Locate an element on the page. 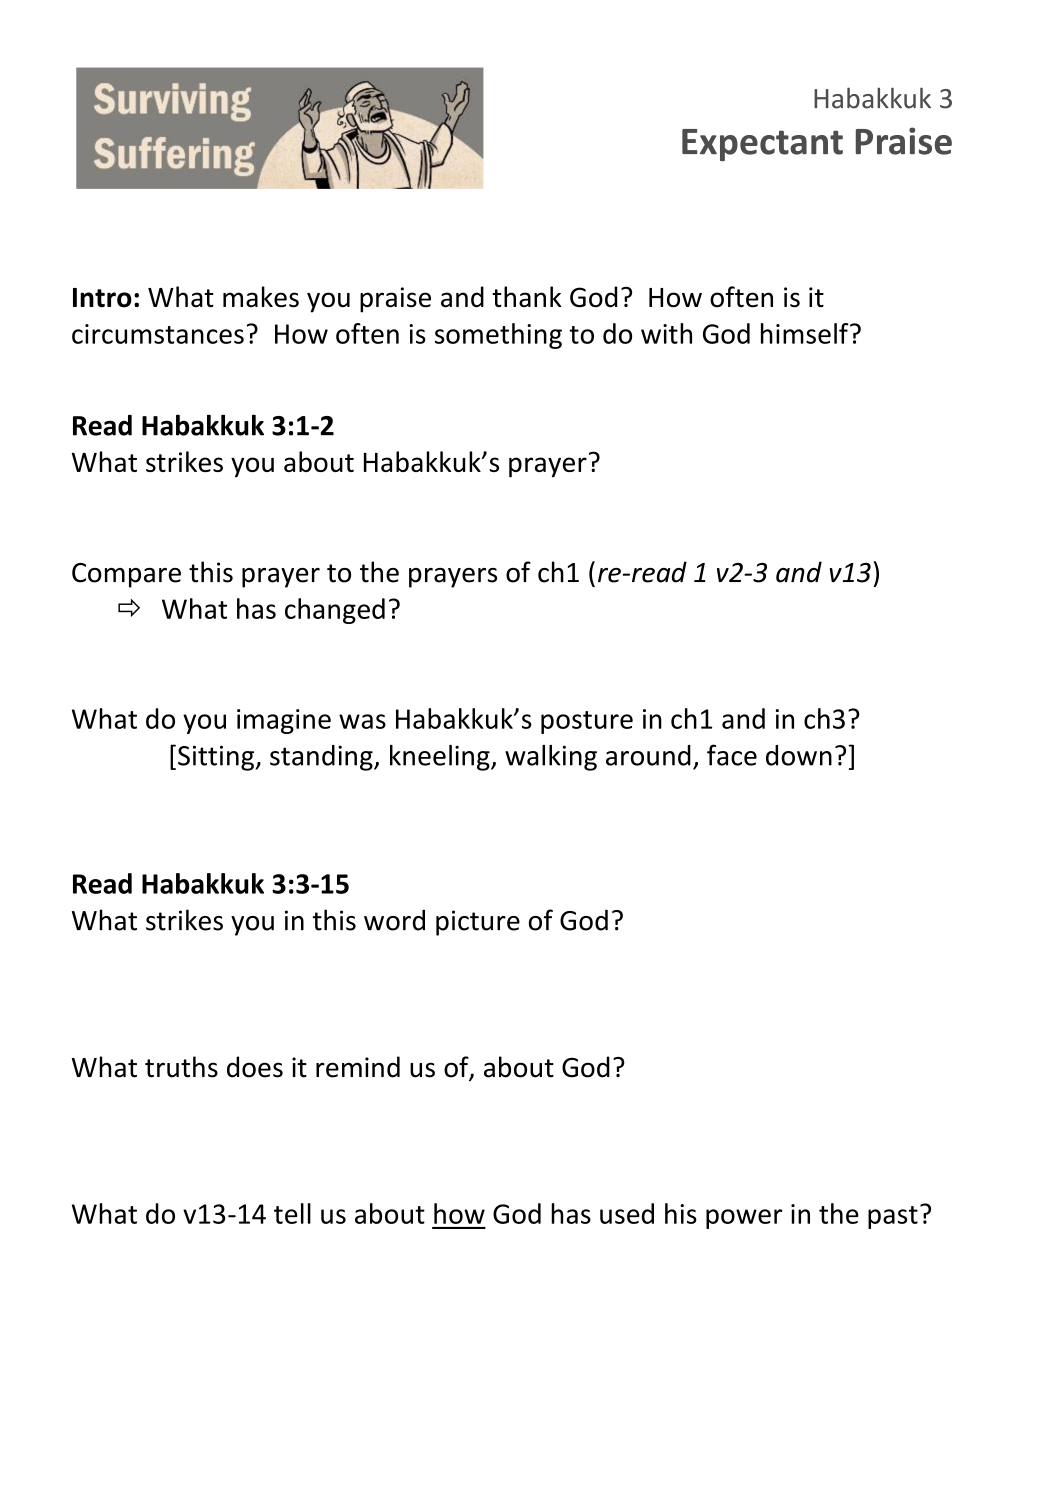 The width and height of the document is (1053, 1490). tell is located at coordinates (292, 1213).
